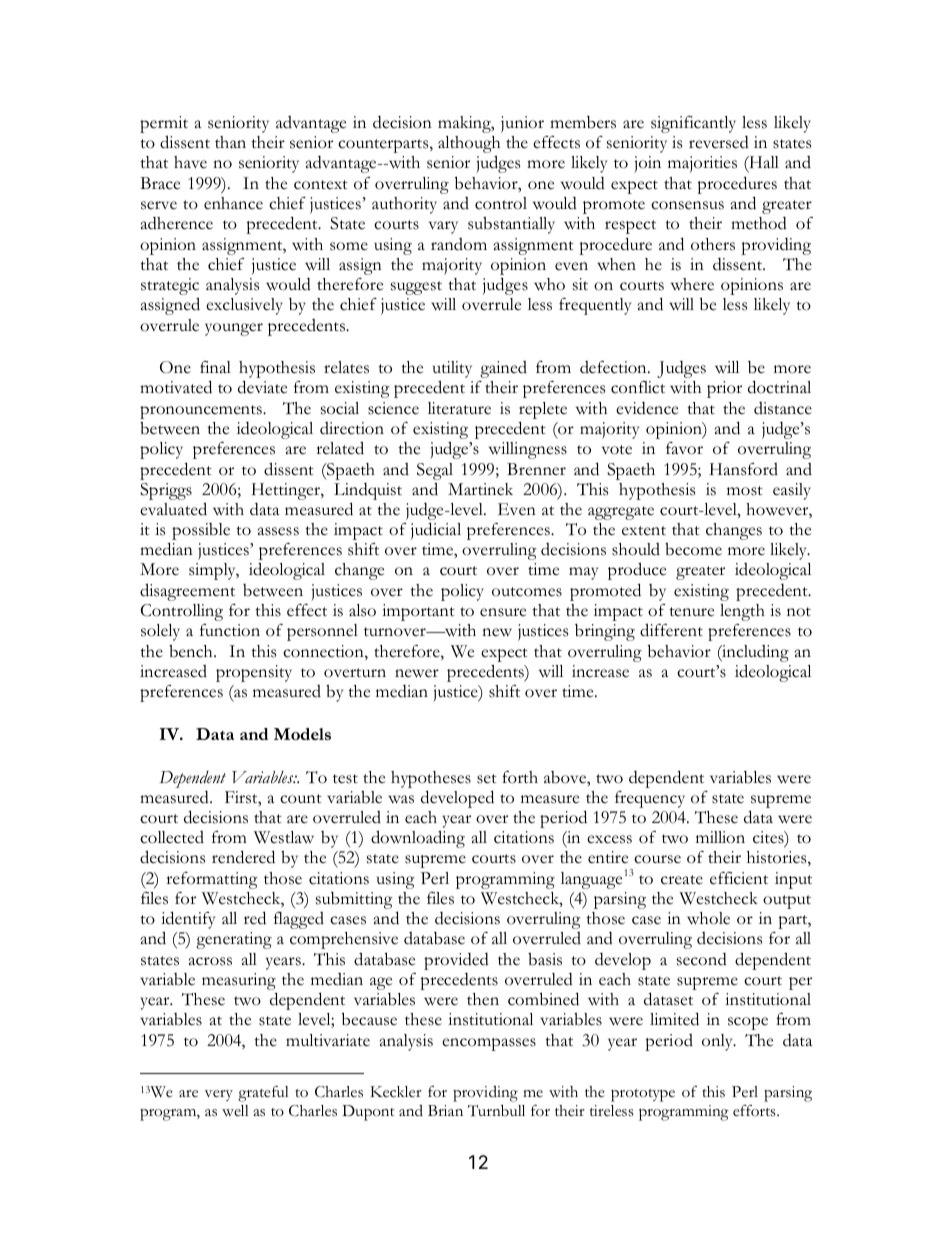 Image resolution: width=952 pixels, height=1233 pixels. What do you see at coordinates (520, 777) in the image?
I see `forth` at bounding box center [520, 777].
